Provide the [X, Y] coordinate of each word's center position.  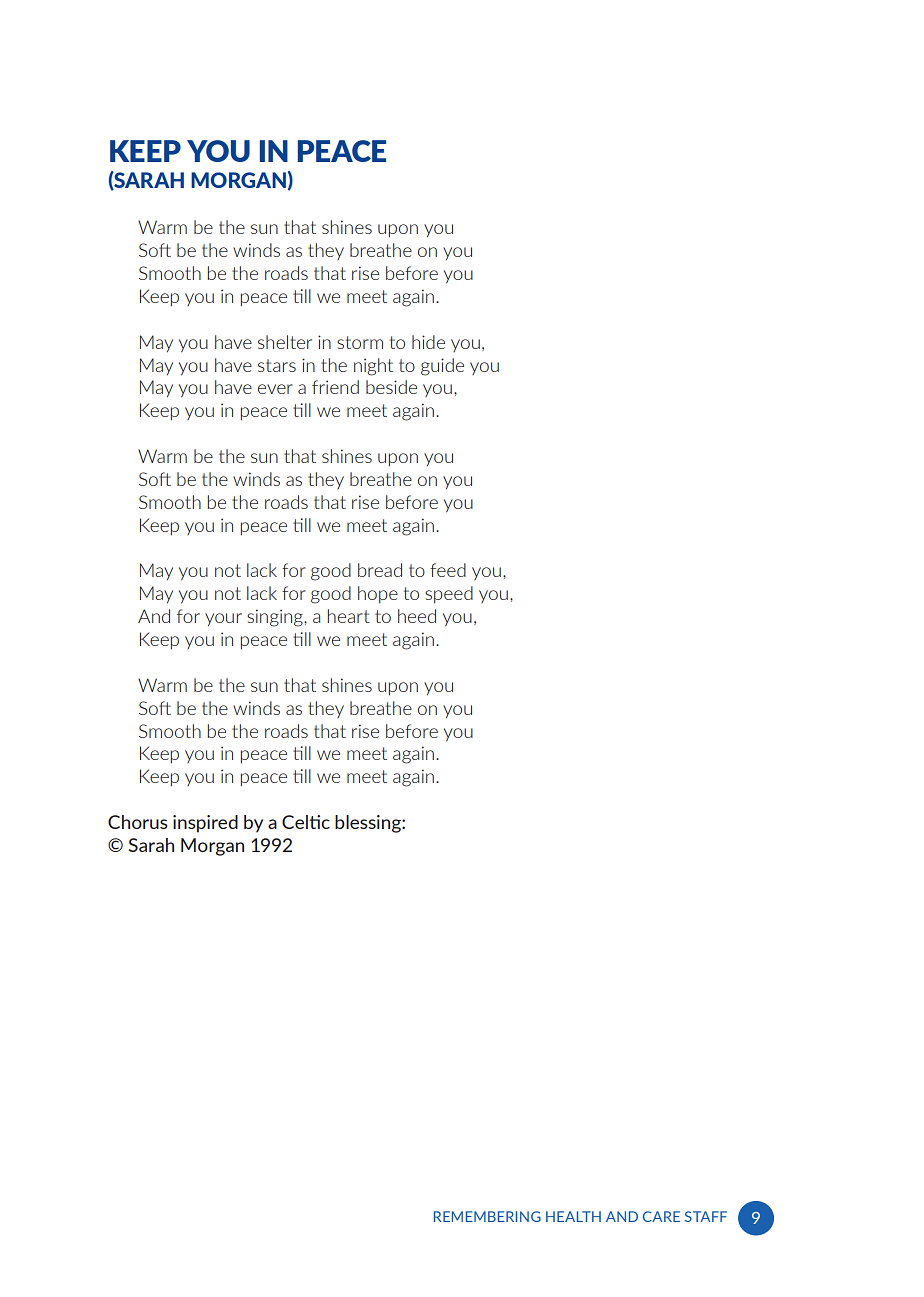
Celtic [306, 822]
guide [442, 367]
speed [449, 594]
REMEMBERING [487, 1216]
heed [417, 616]
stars [277, 365]
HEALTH [573, 1216]
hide [428, 342]
